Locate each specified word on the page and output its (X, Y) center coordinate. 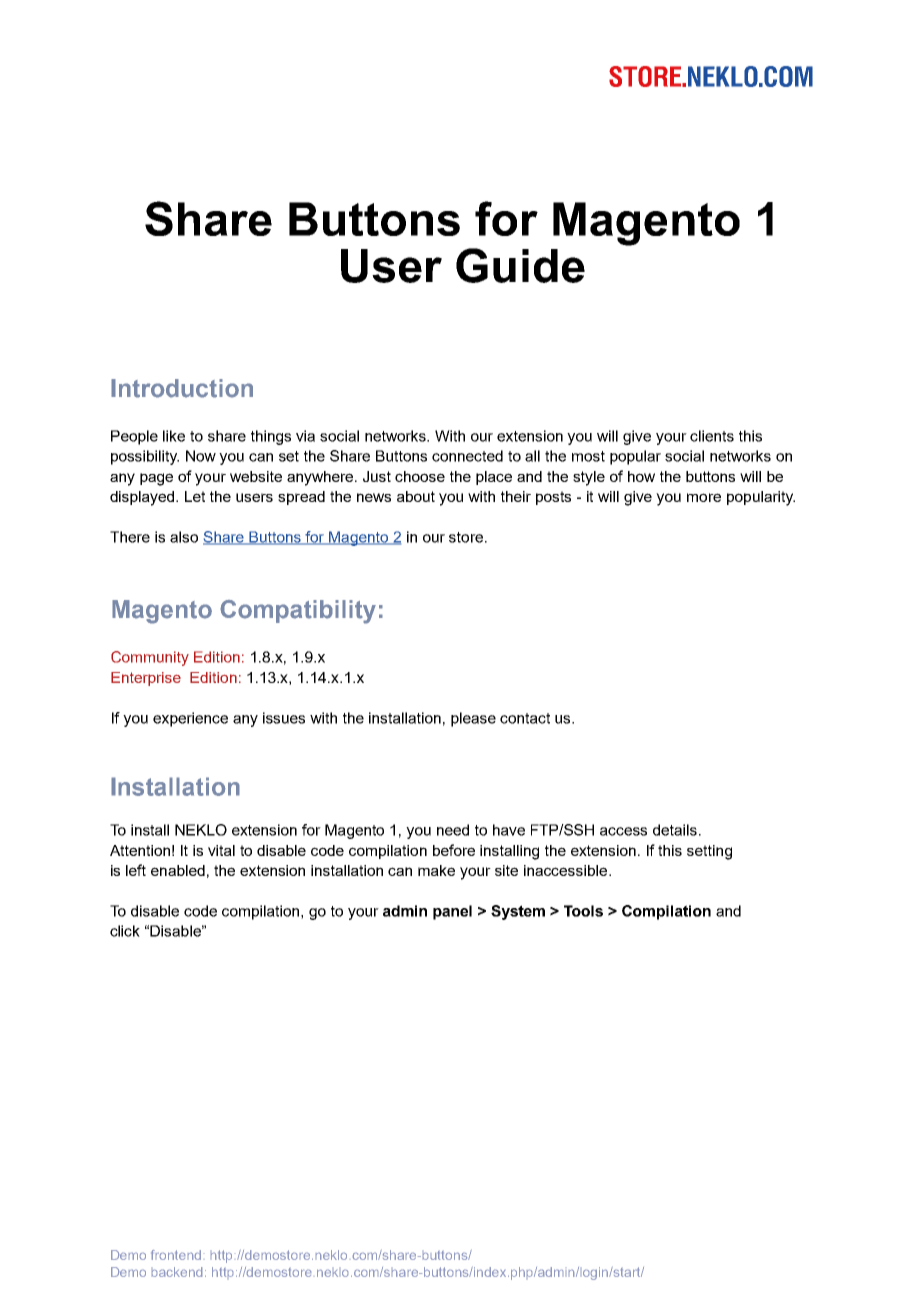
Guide (520, 265)
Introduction (182, 388)
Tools (583, 911)
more (704, 497)
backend (177, 1272)
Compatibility (298, 612)
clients (712, 436)
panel (452, 912)
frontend (176, 1255)
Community (150, 658)
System (518, 912)
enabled (178, 870)
